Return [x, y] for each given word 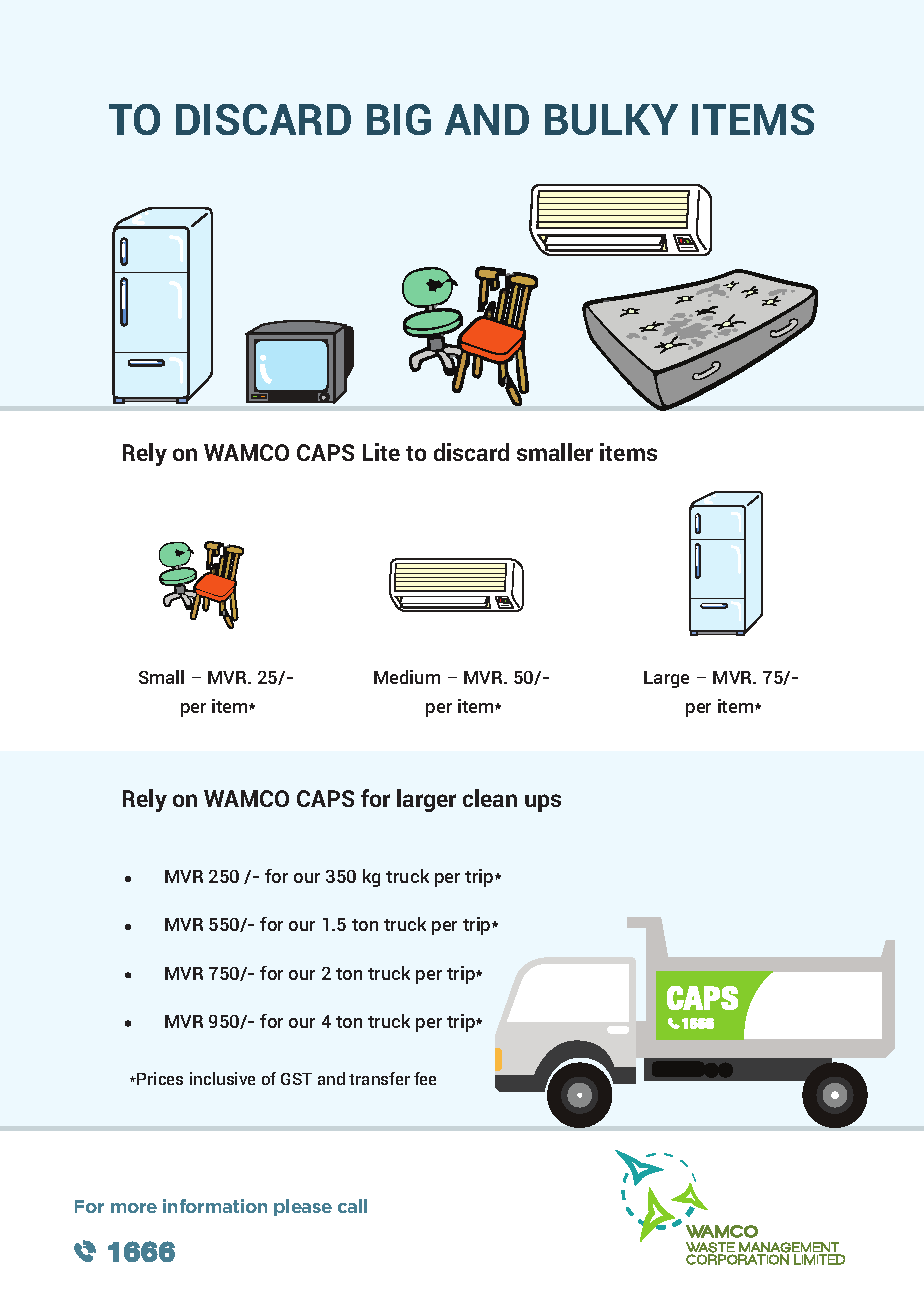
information [215, 1206]
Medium [407, 677]
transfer [379, 1078]
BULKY [611, 119]
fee [425, 1078]
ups [543, 803]
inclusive [222, 1078]
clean [490, 798]
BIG [399, 119]
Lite [381, 452]
